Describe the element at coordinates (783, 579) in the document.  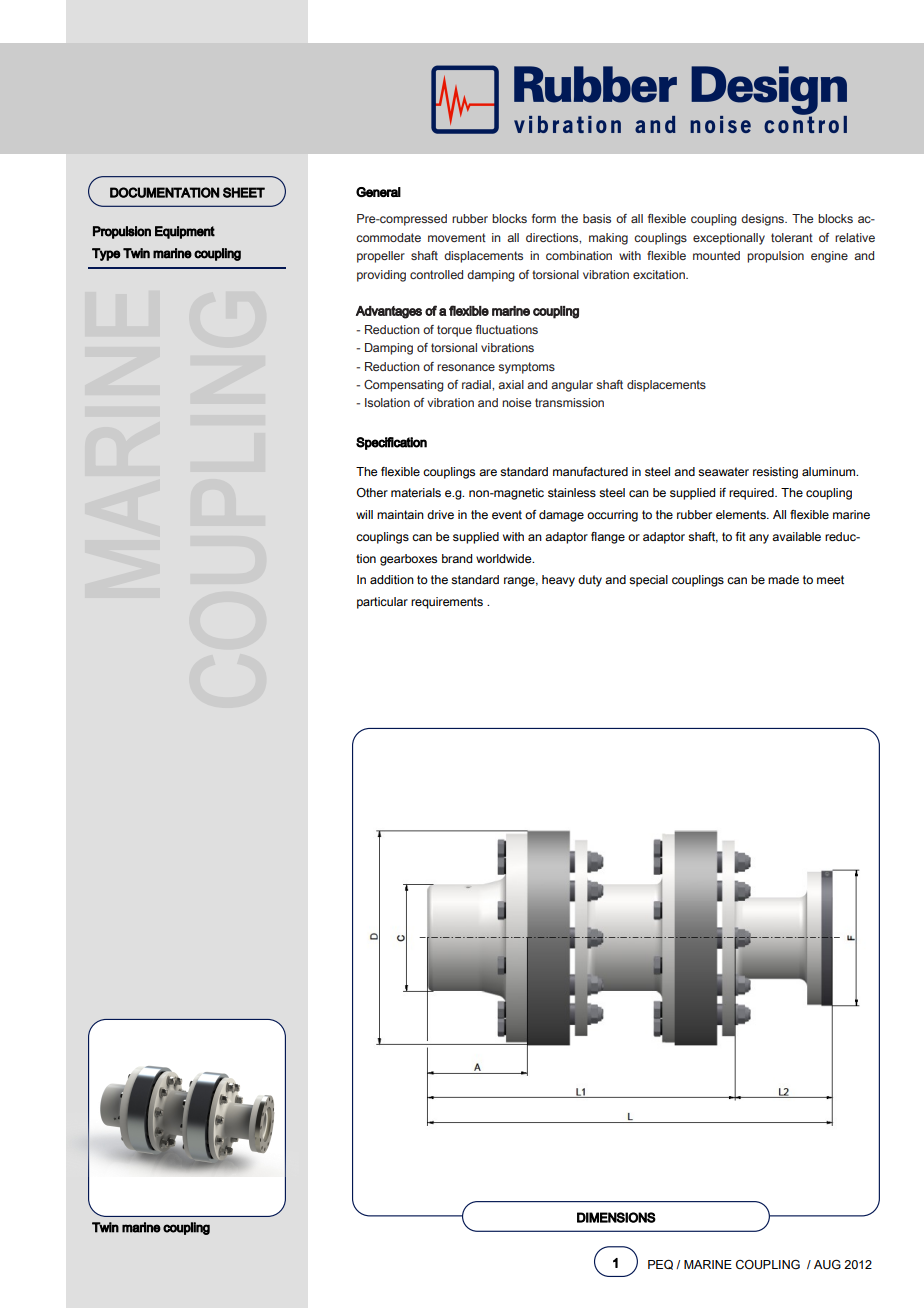
I see `made` at that location.
